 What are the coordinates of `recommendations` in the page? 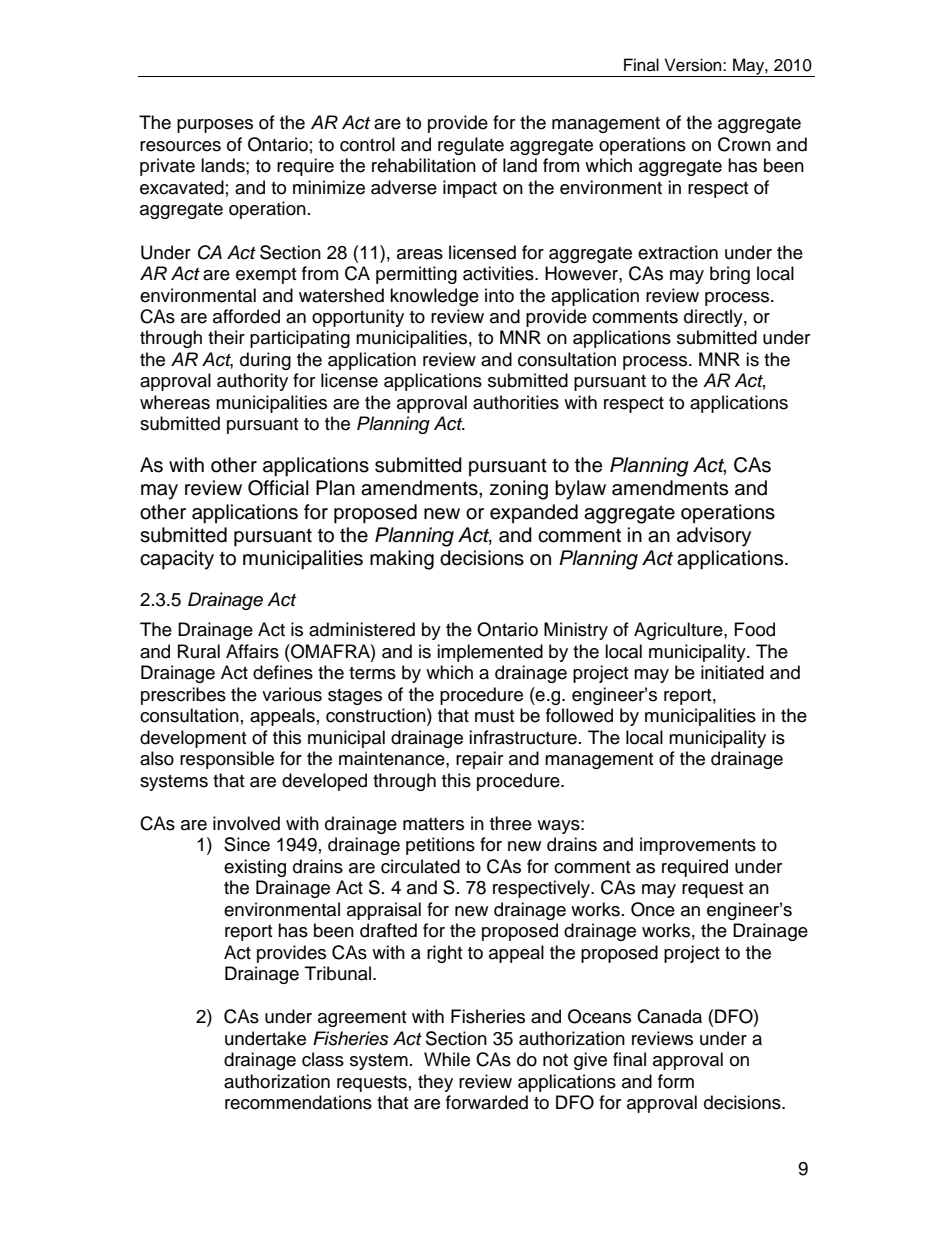 It's located at (298, 1102).
